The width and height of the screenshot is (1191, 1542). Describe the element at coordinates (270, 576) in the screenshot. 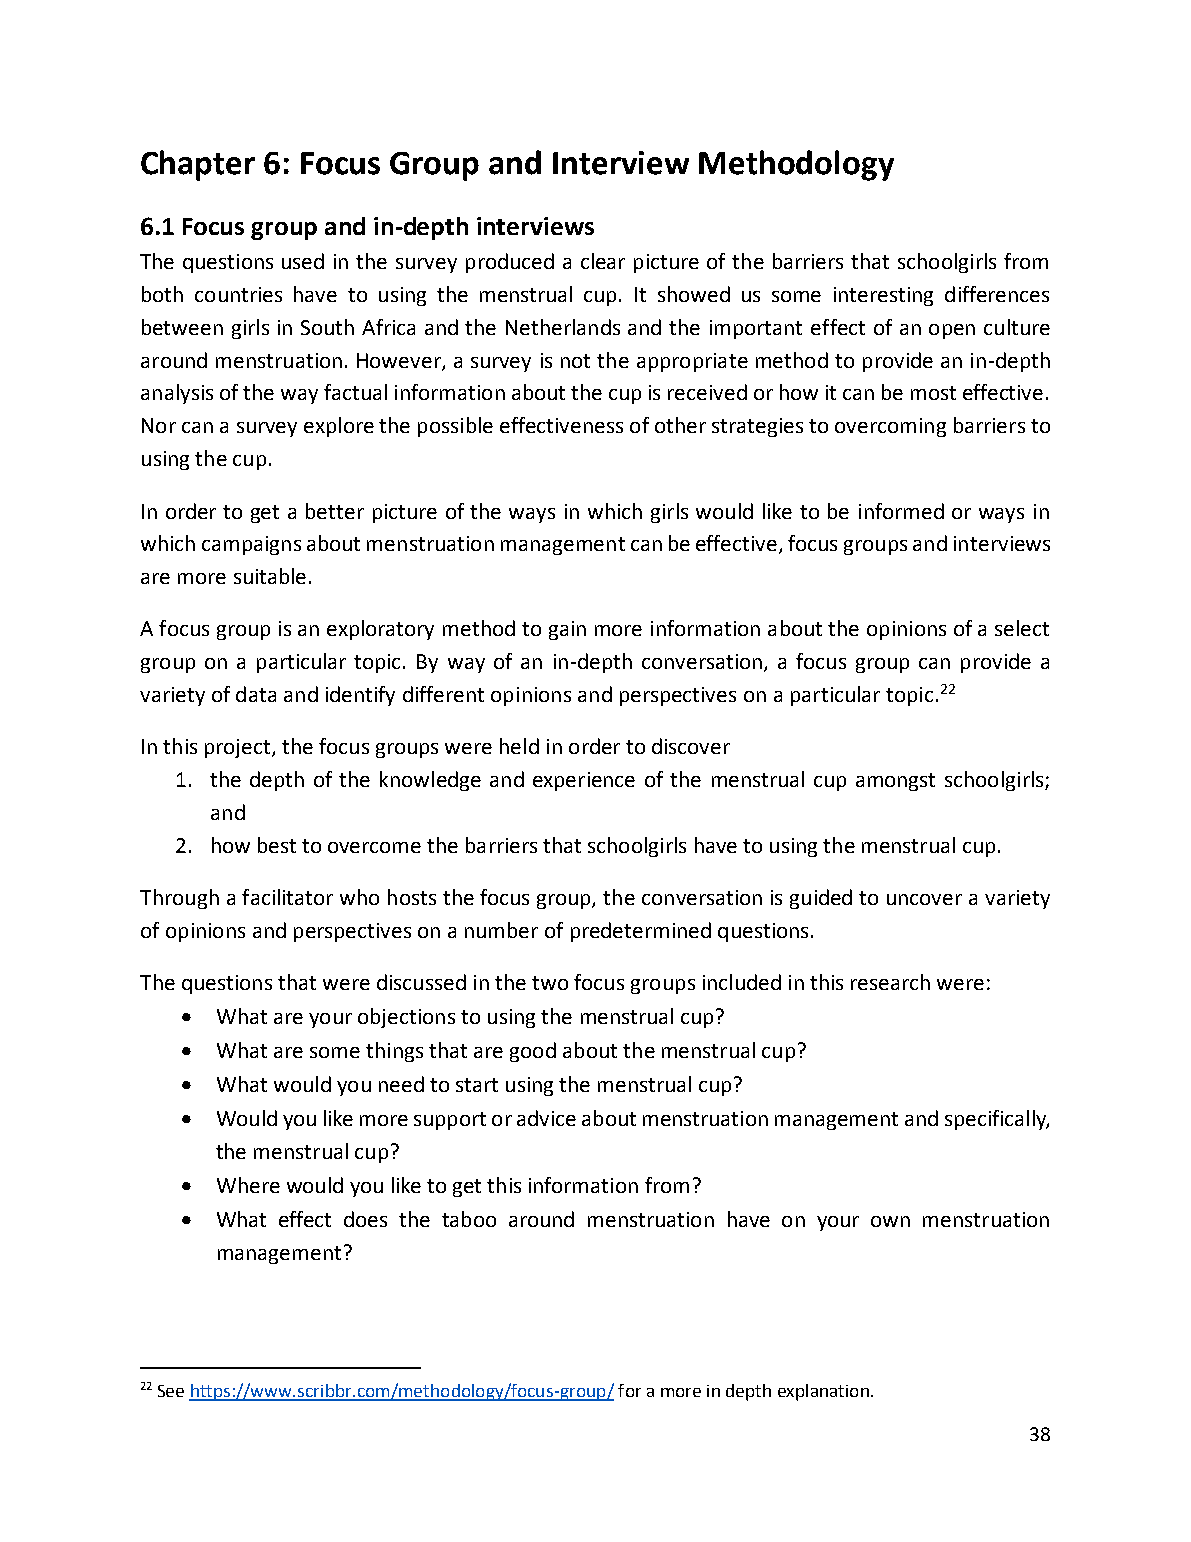

I see `suitable` at that location.
